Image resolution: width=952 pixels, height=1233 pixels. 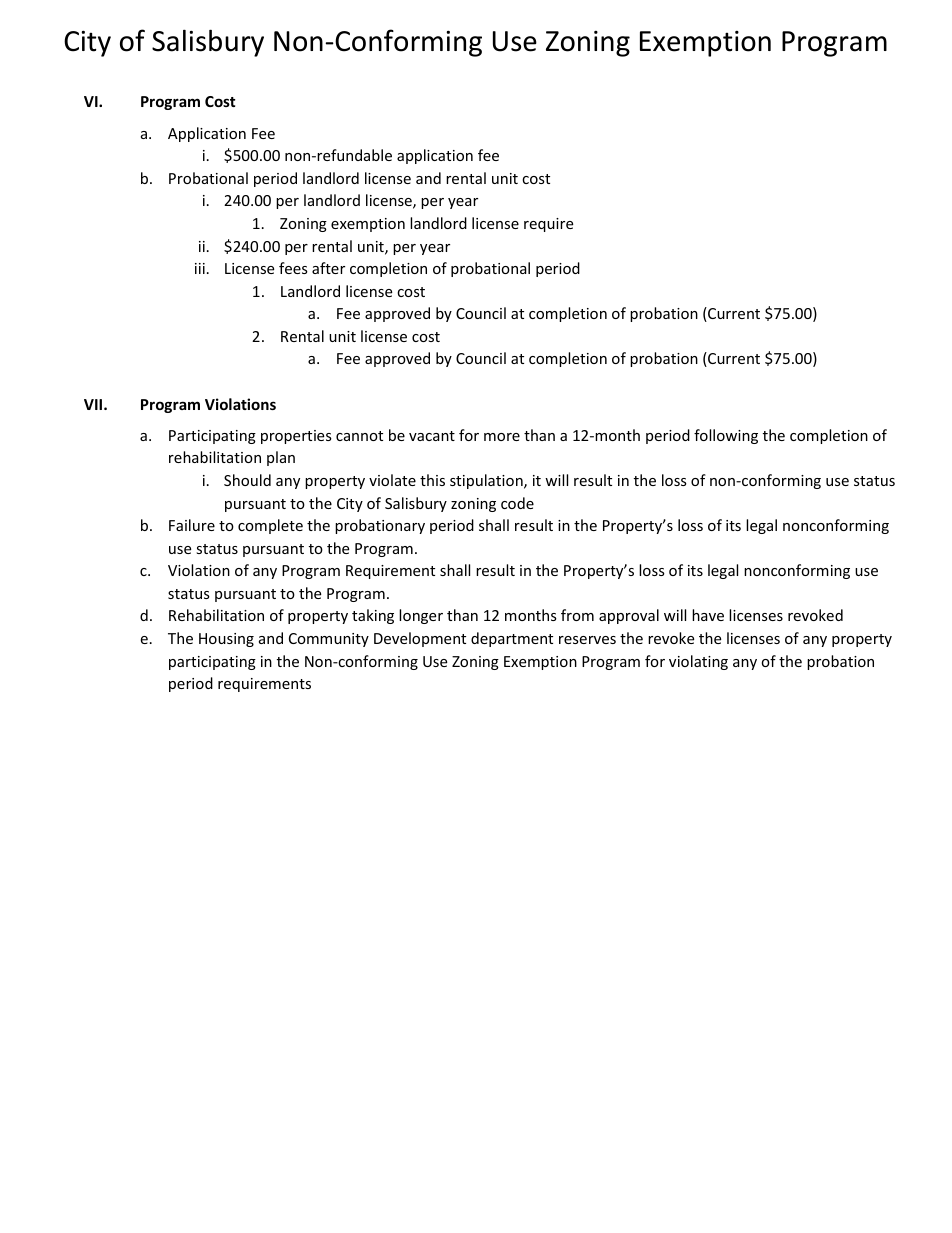 What do you see at coordinates (293, 268) in the image?
I see `fees` at bounding box center [293, 268].
